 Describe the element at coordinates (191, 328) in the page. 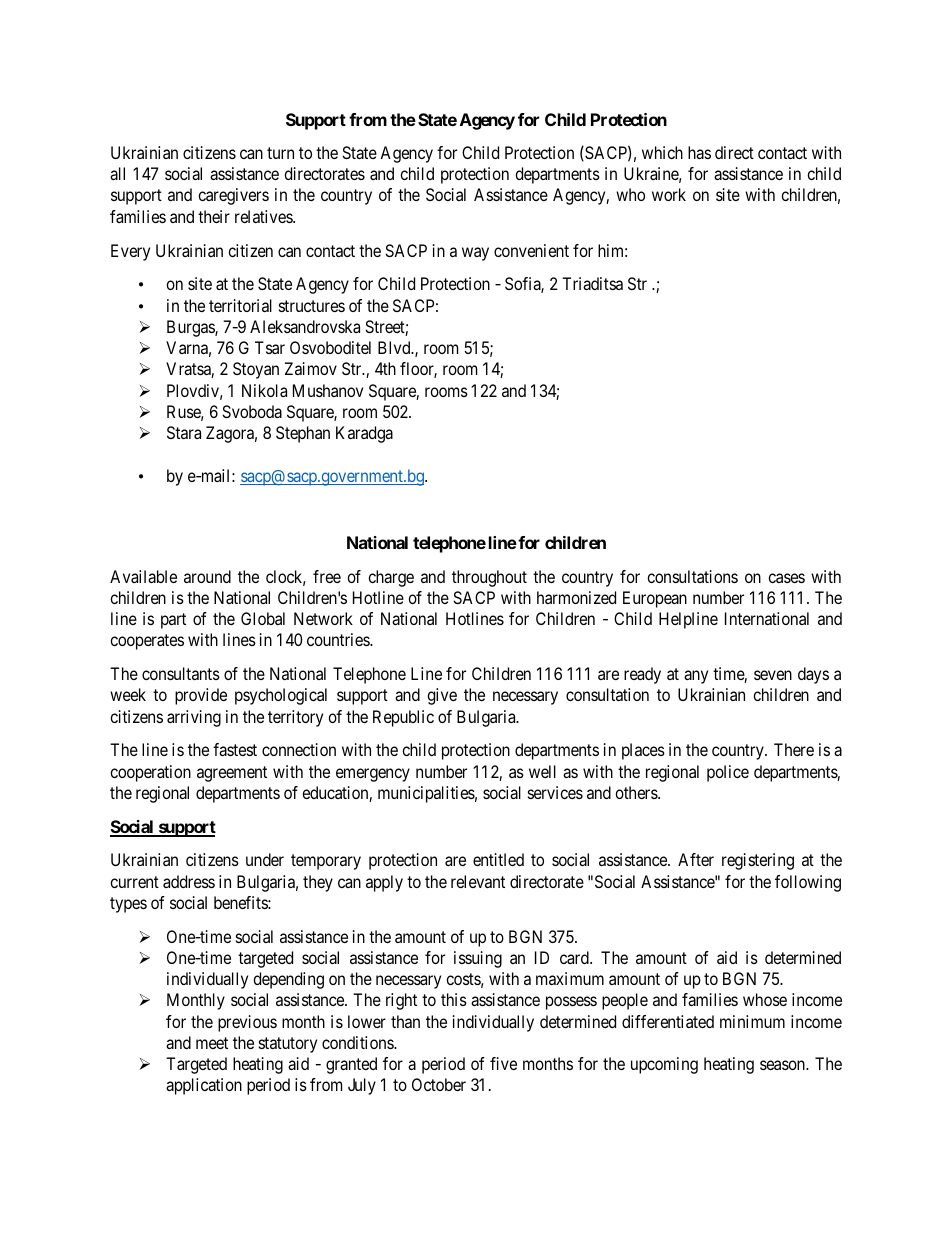

I see `Burgas` at that location.
